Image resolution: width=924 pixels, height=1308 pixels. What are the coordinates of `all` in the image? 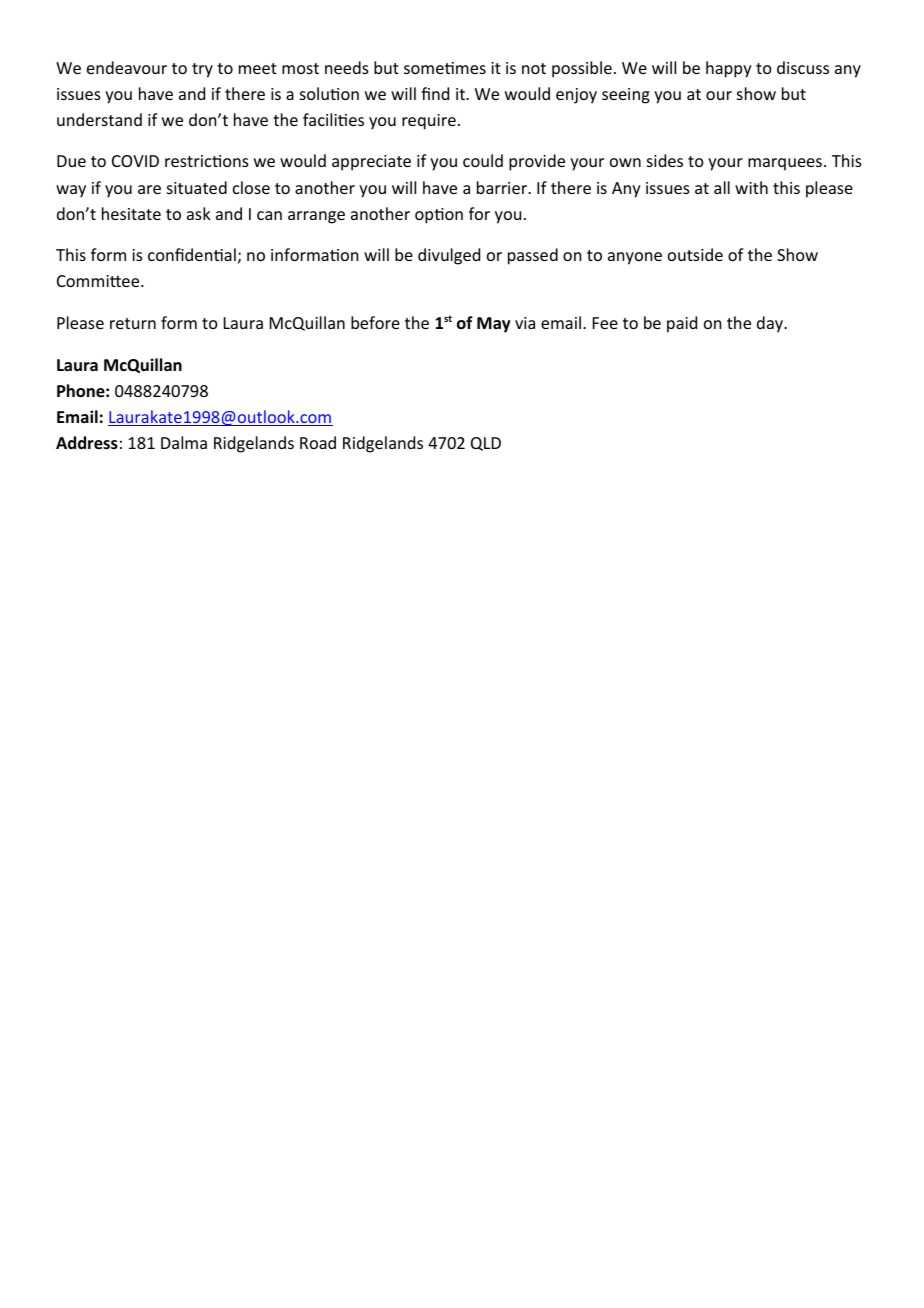 It's located at (722, 187).
